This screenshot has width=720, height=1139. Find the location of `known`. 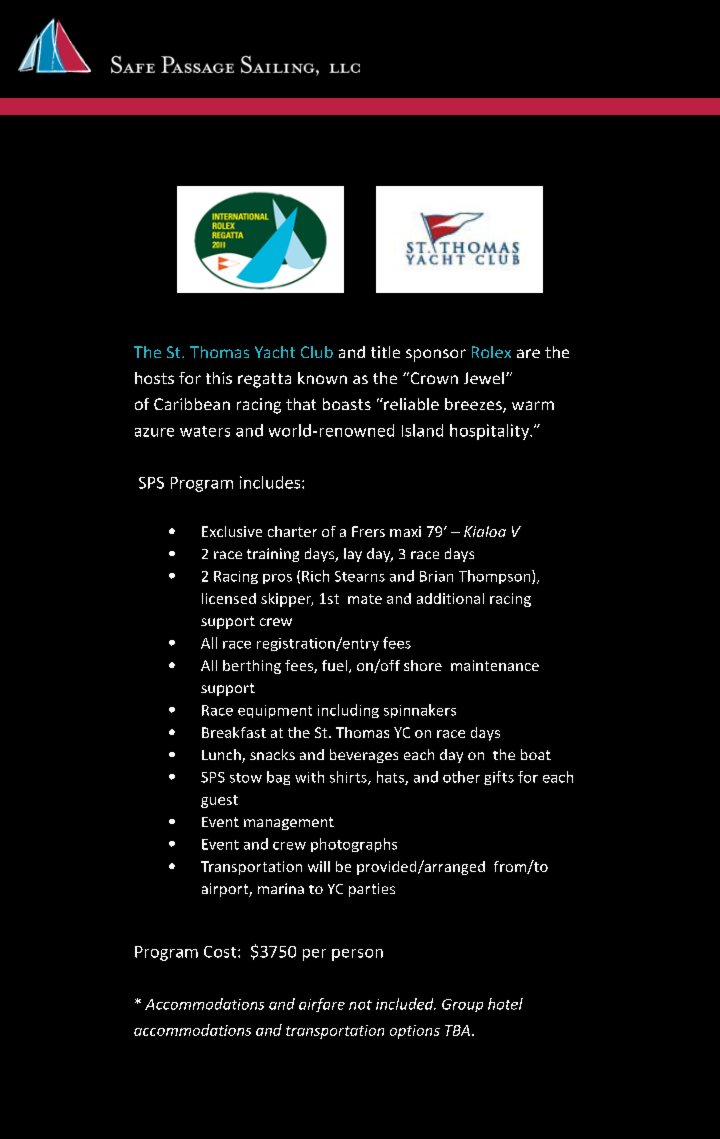

known is located at coordinates (322, 378).
